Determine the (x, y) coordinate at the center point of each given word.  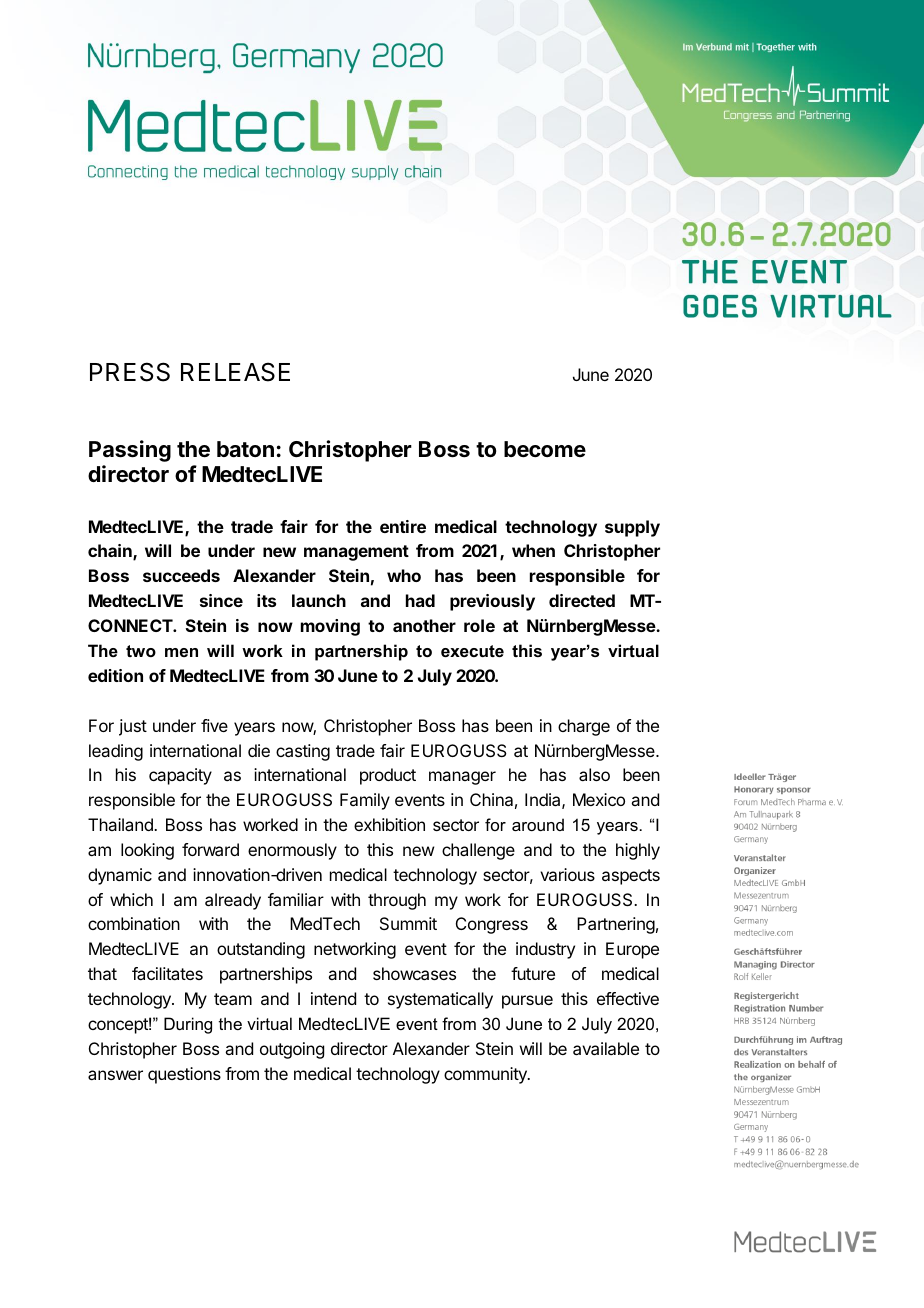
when (533, 550)
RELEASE (235, 372)
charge (584, 727)
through (397, 901)
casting (303, 752)
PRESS (130, 372)
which (131, 899)
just (133, 727)
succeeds (181, 575)
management (356, 553)
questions (184, 1075)
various (567, 874)
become (545, 449)
